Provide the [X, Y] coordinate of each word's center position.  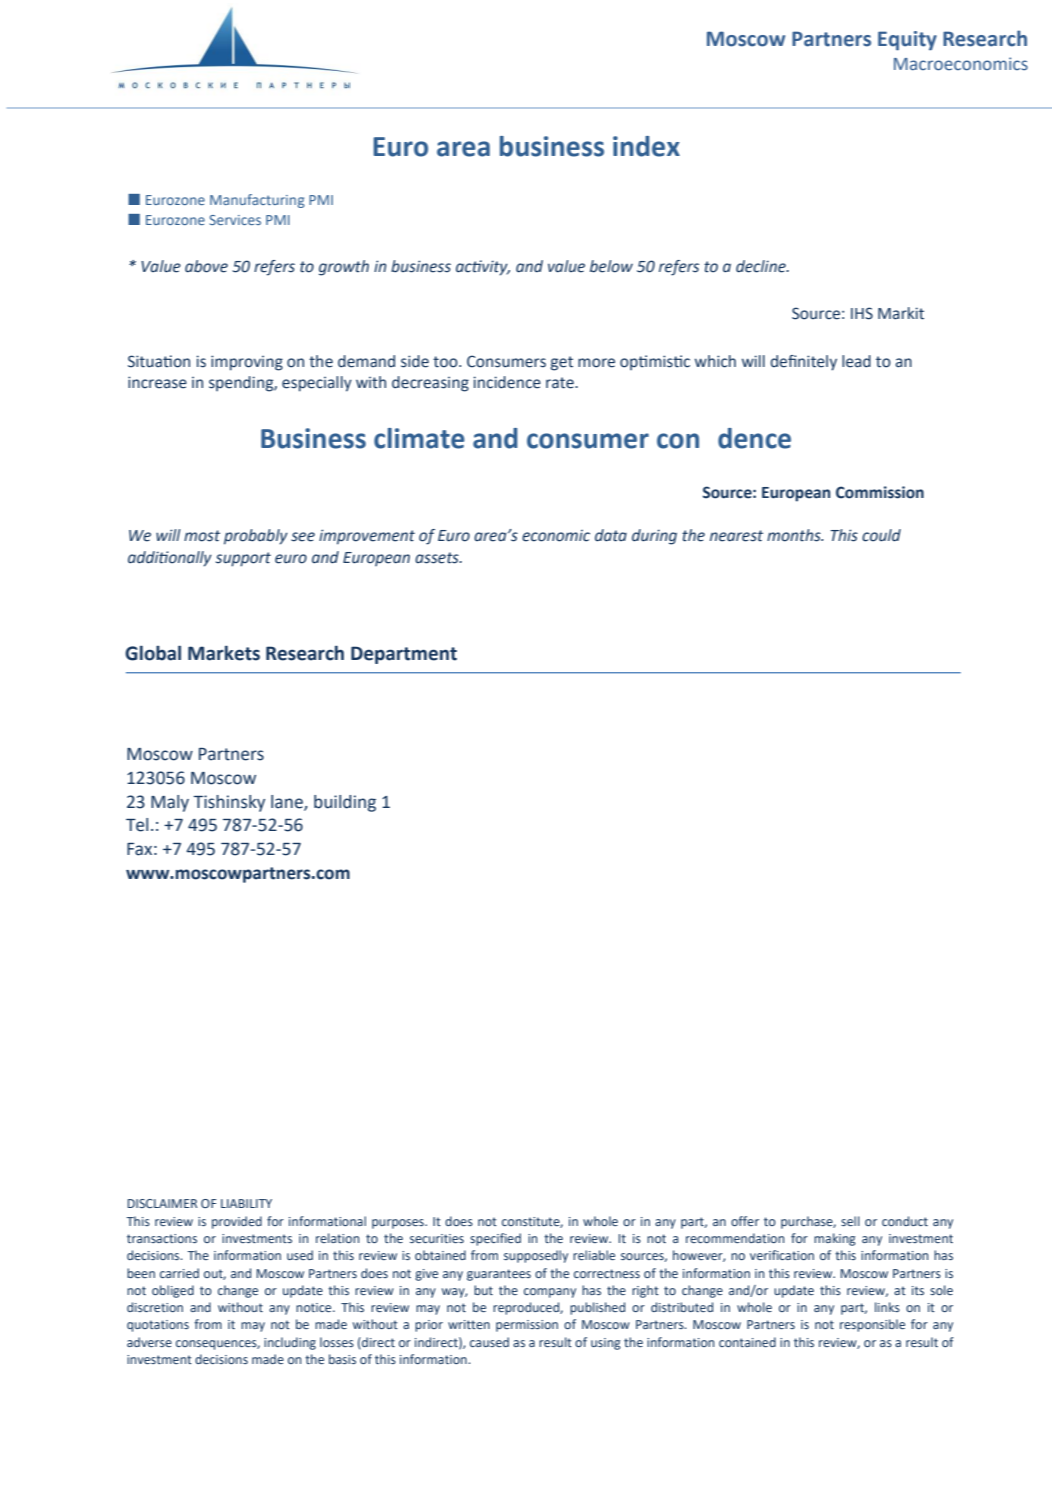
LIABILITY [246, 1203]
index [646, 146]
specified [495, 1239]
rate [561, 383]
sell [850, 1221]
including [290, 1343]
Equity [907, 41]
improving [247, 363]
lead [856, 361]
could [881, 535]
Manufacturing [257, 201]
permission [527, 1326]
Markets [224, 653]
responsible [872, 1325]
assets [438, 558]
